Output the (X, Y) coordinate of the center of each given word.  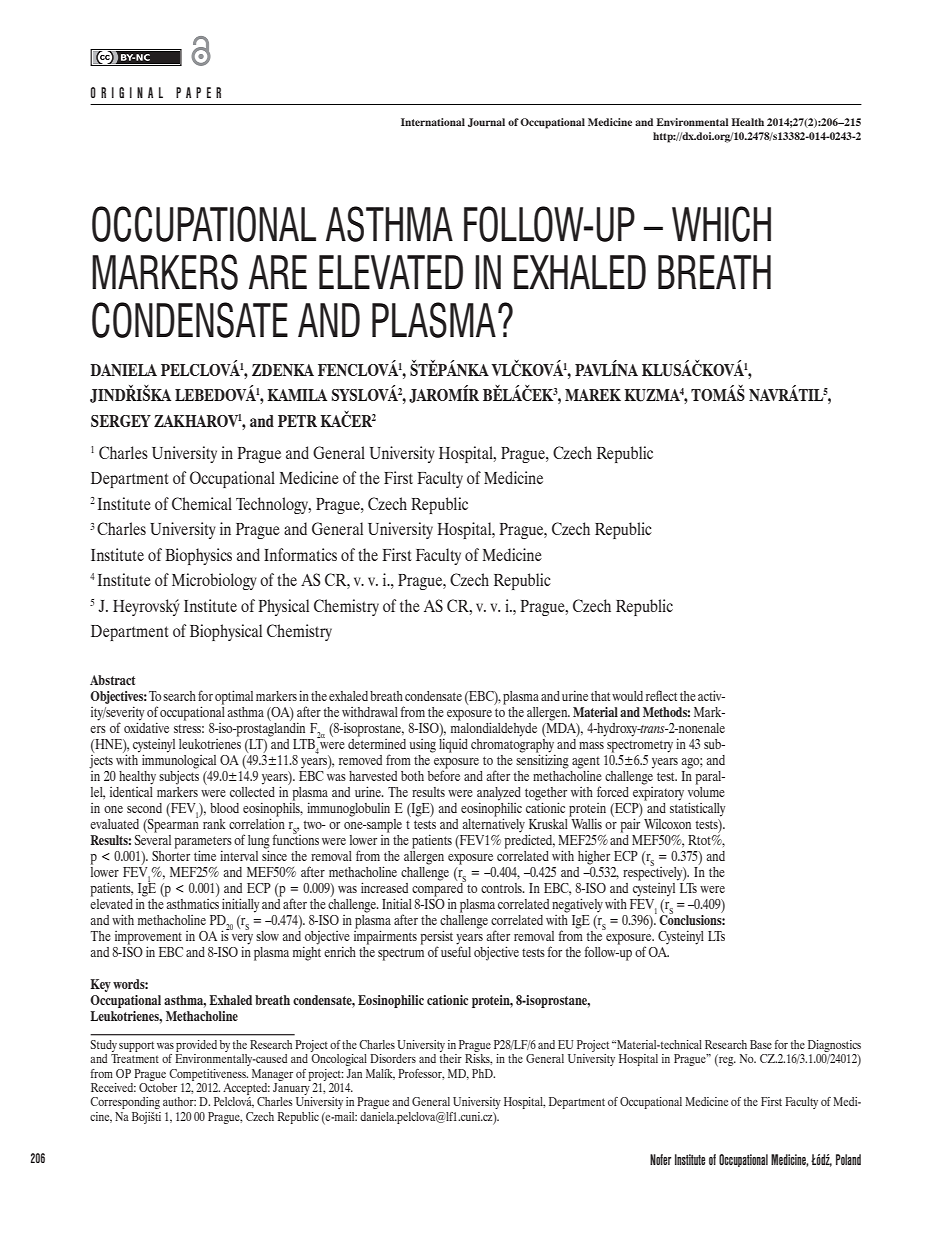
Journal (486, 122)
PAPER (198, 92)
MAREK (593, 395)
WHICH (721, 224)
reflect (661, 695)
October (158, 1086)
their (451, 1058)
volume (706, 790)
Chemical (202, 503)
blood (224, 808)
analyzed (499, 795)
